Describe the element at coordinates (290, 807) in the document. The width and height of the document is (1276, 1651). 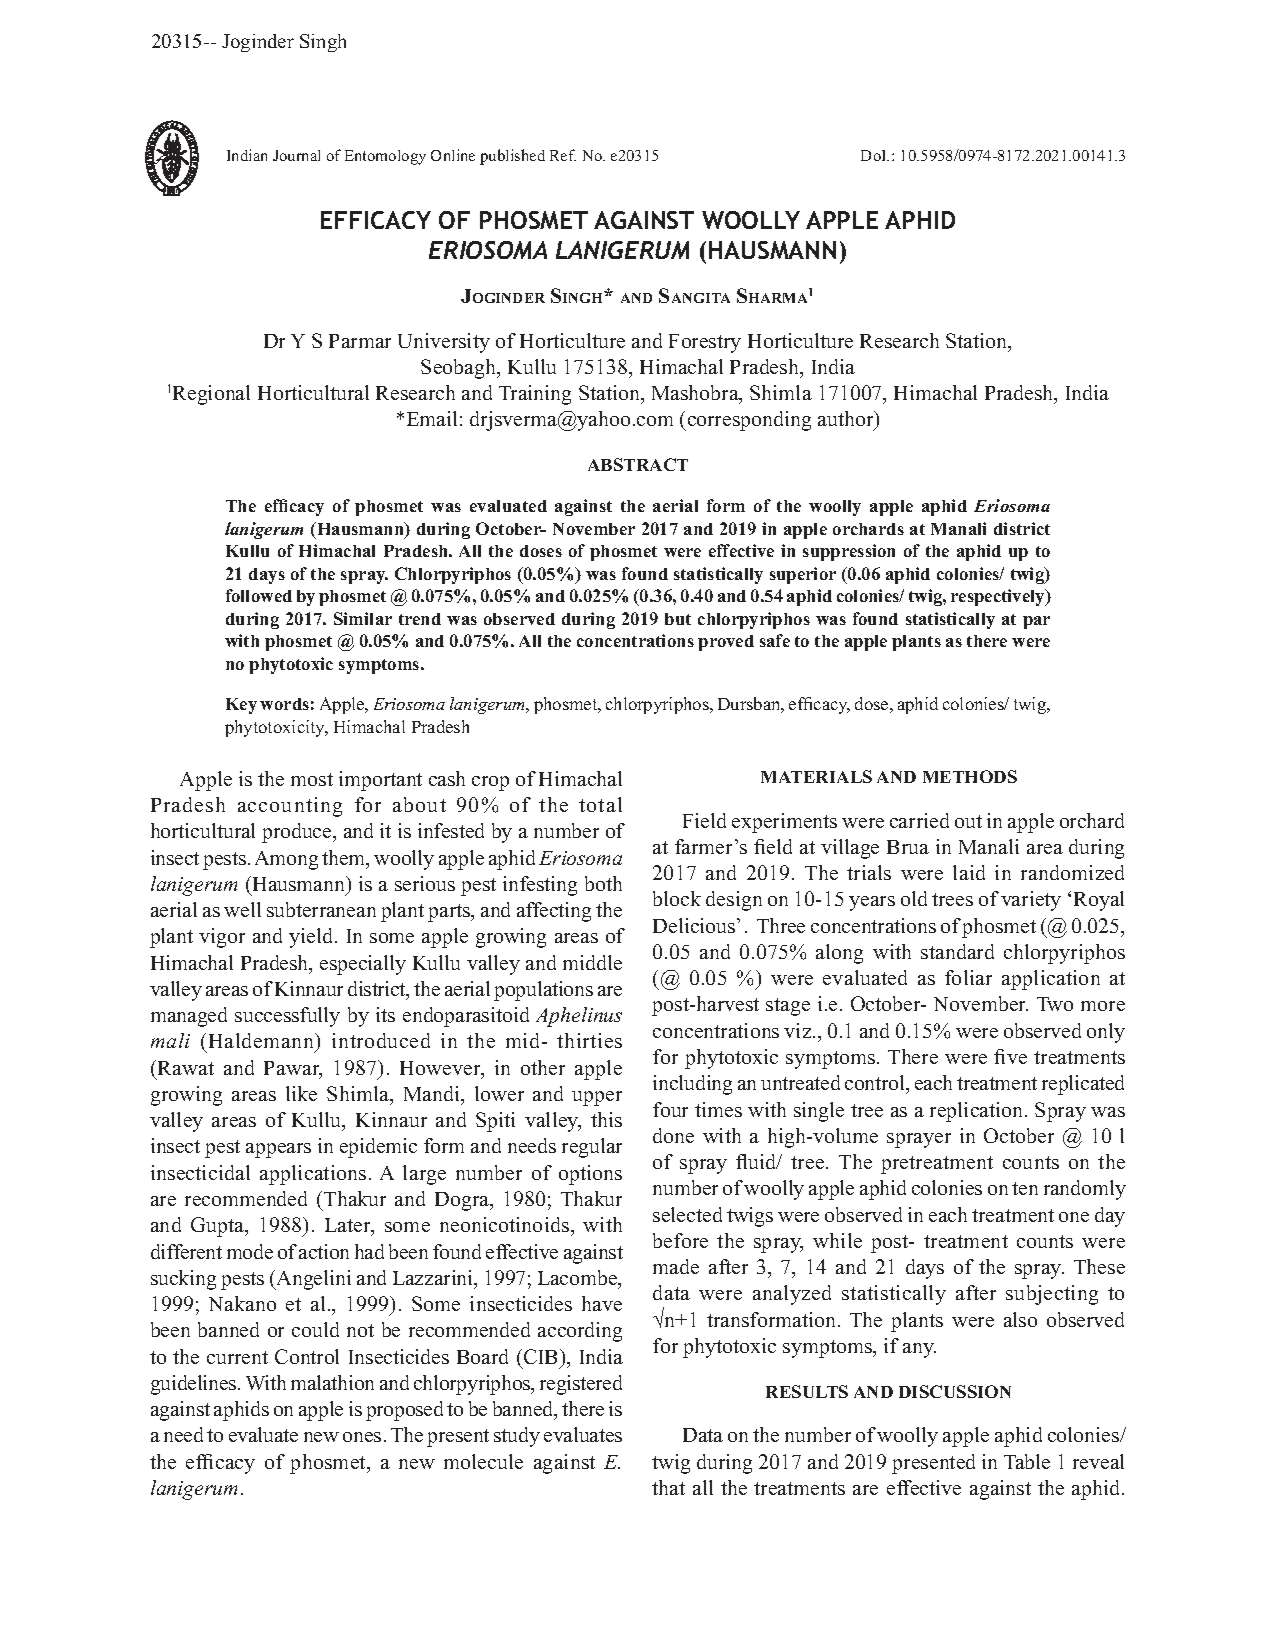
I see `accounting` at that location.
